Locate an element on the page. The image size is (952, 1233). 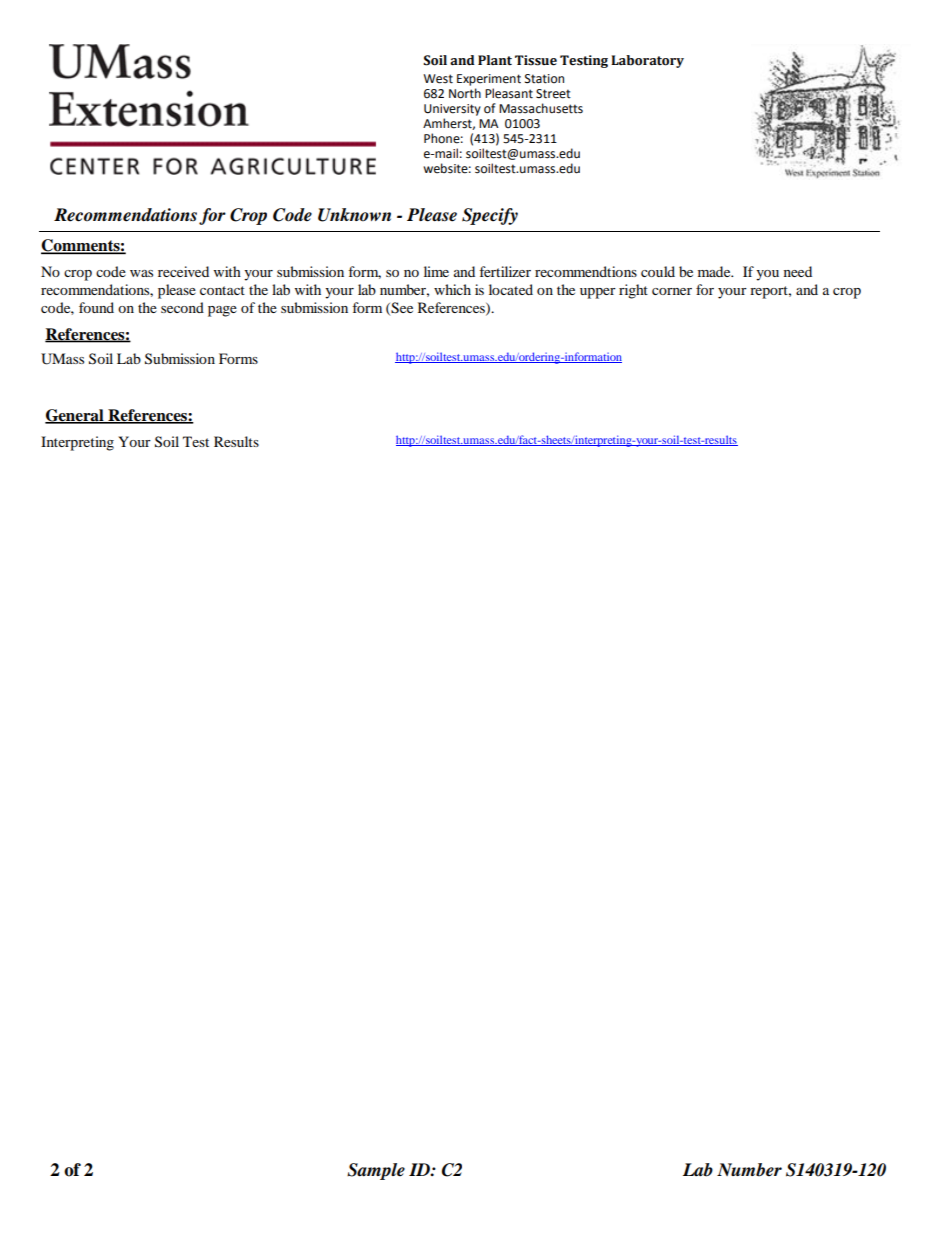
corner is located at coordinates (672, 291).
